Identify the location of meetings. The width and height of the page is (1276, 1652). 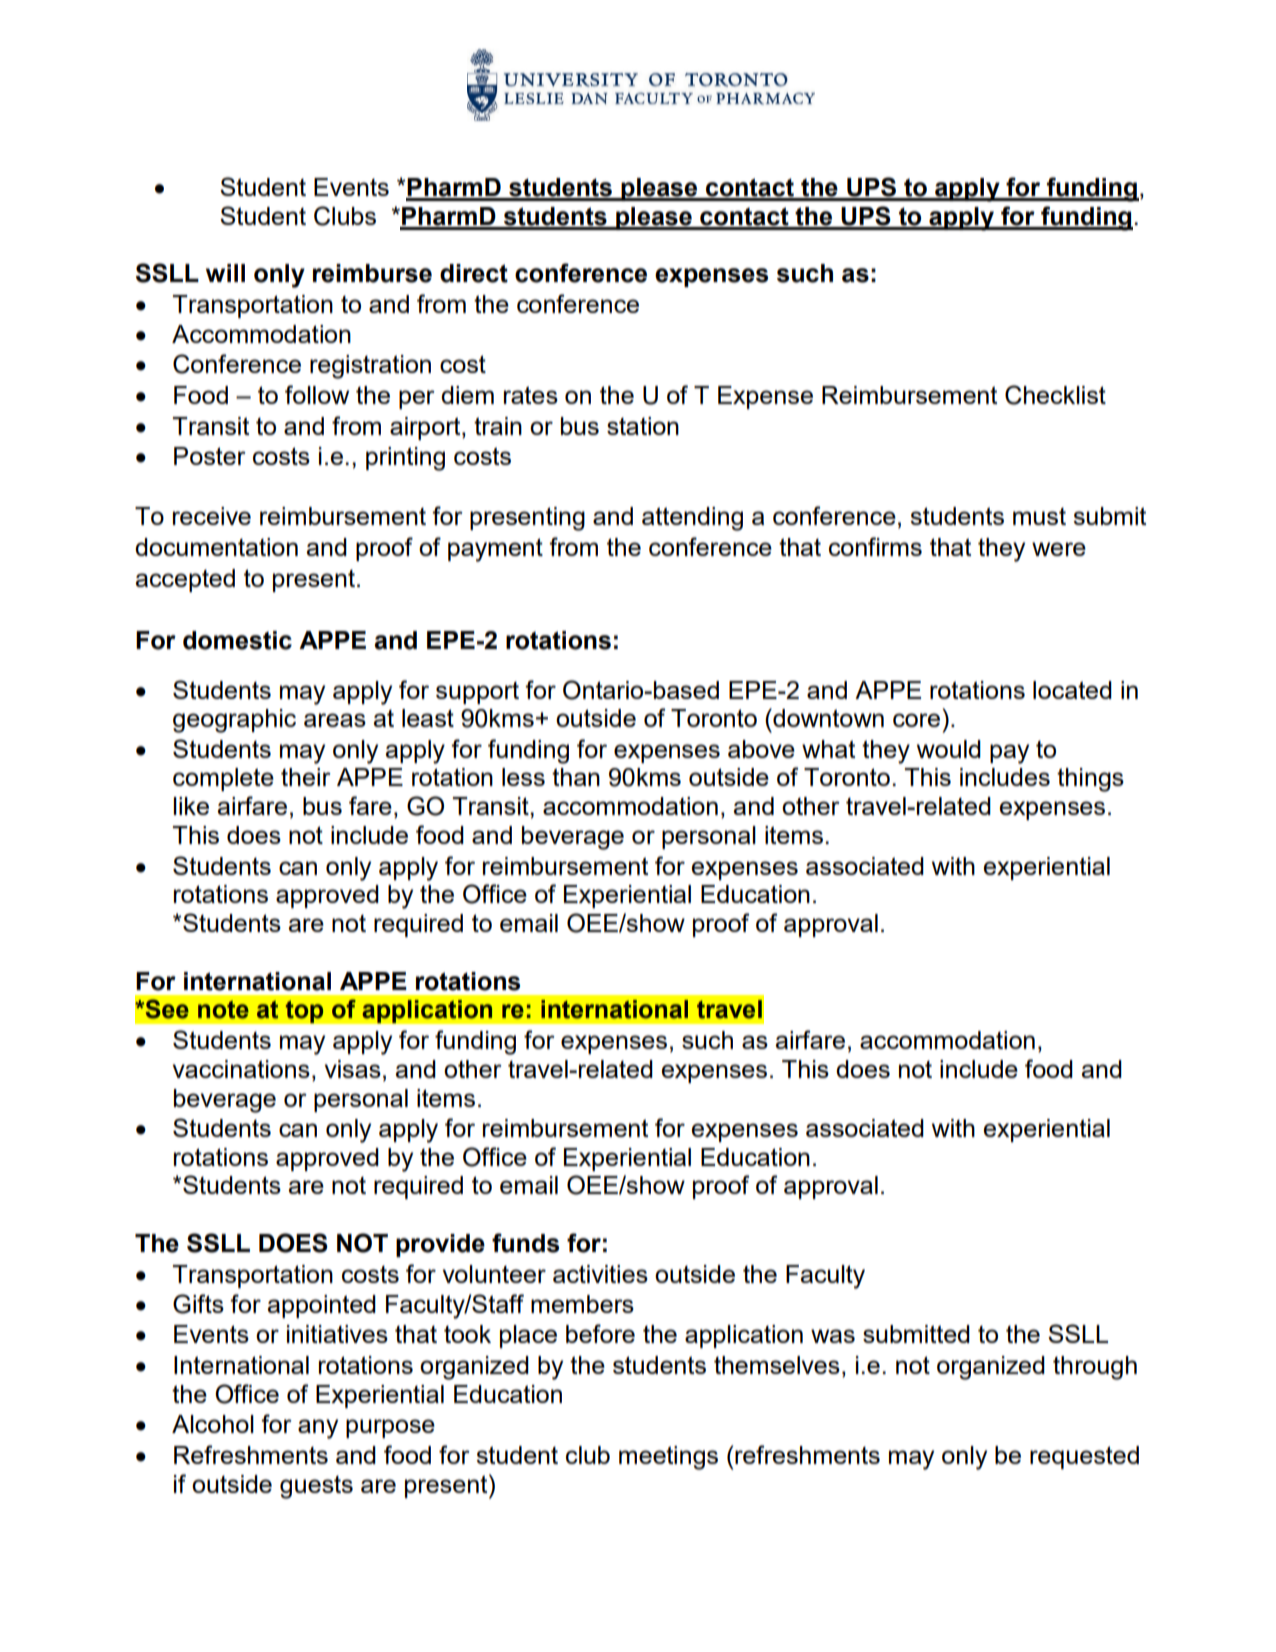
(668, 1458).
